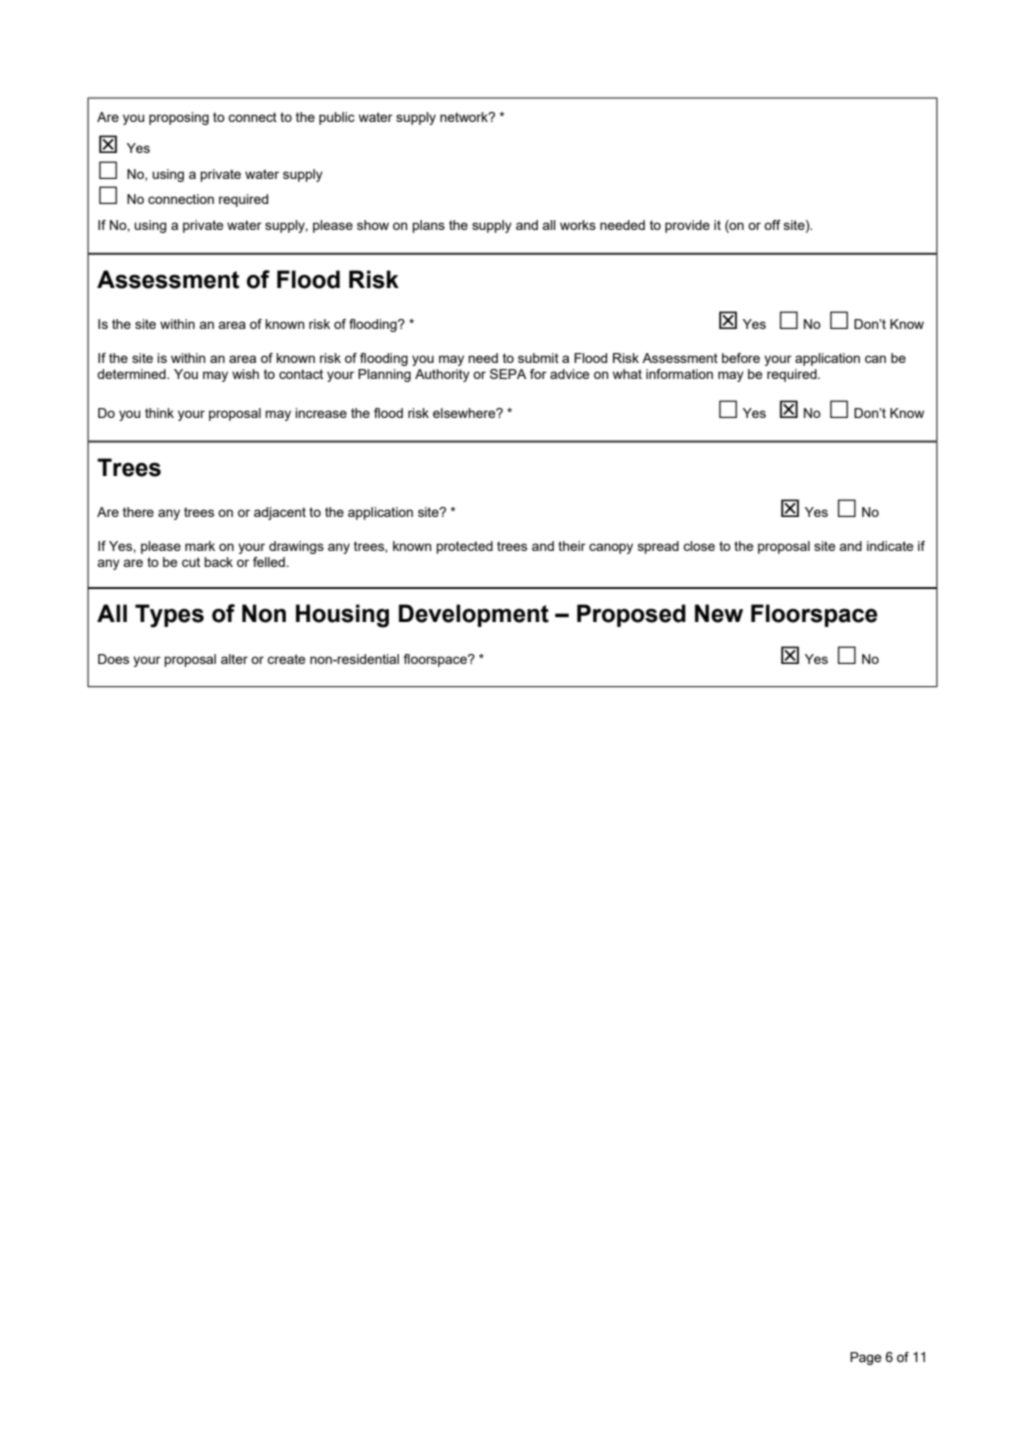 The image size is (1025, 1449). Describe the element at coordinates (772, 225) in the document. I see `off` at that location.
